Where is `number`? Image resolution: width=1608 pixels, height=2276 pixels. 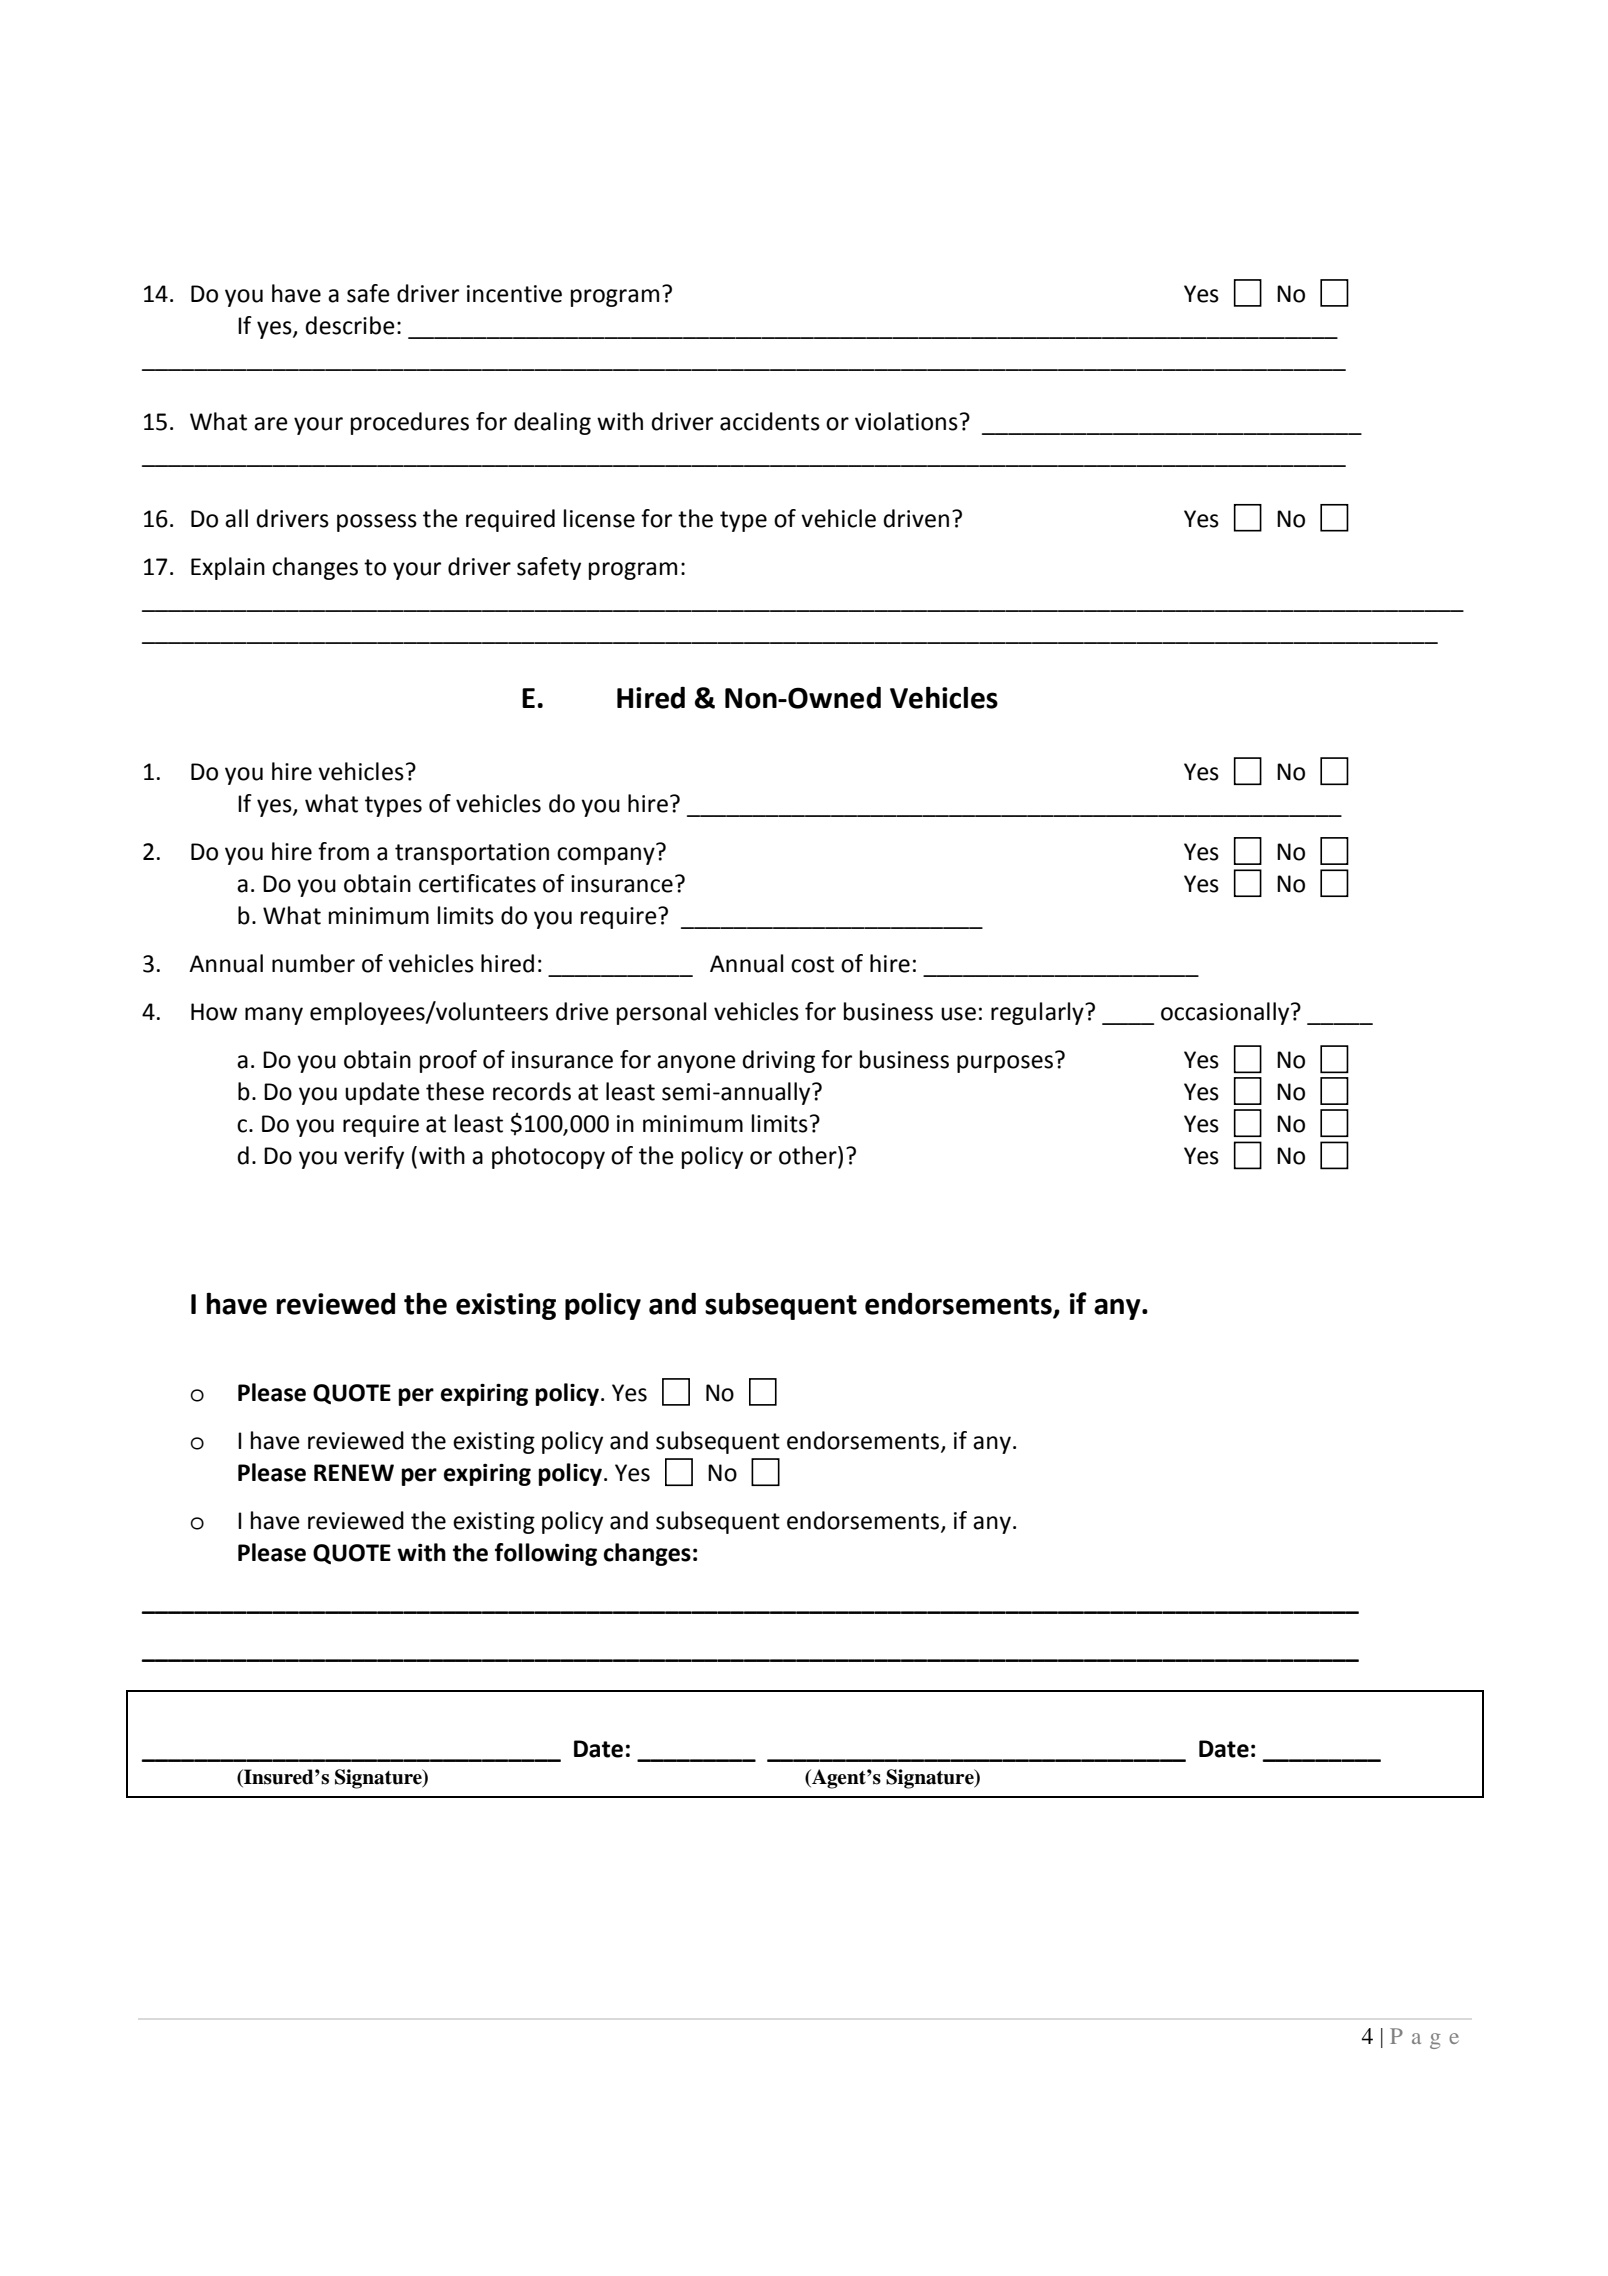 number is located at coordinates (313, 963).
